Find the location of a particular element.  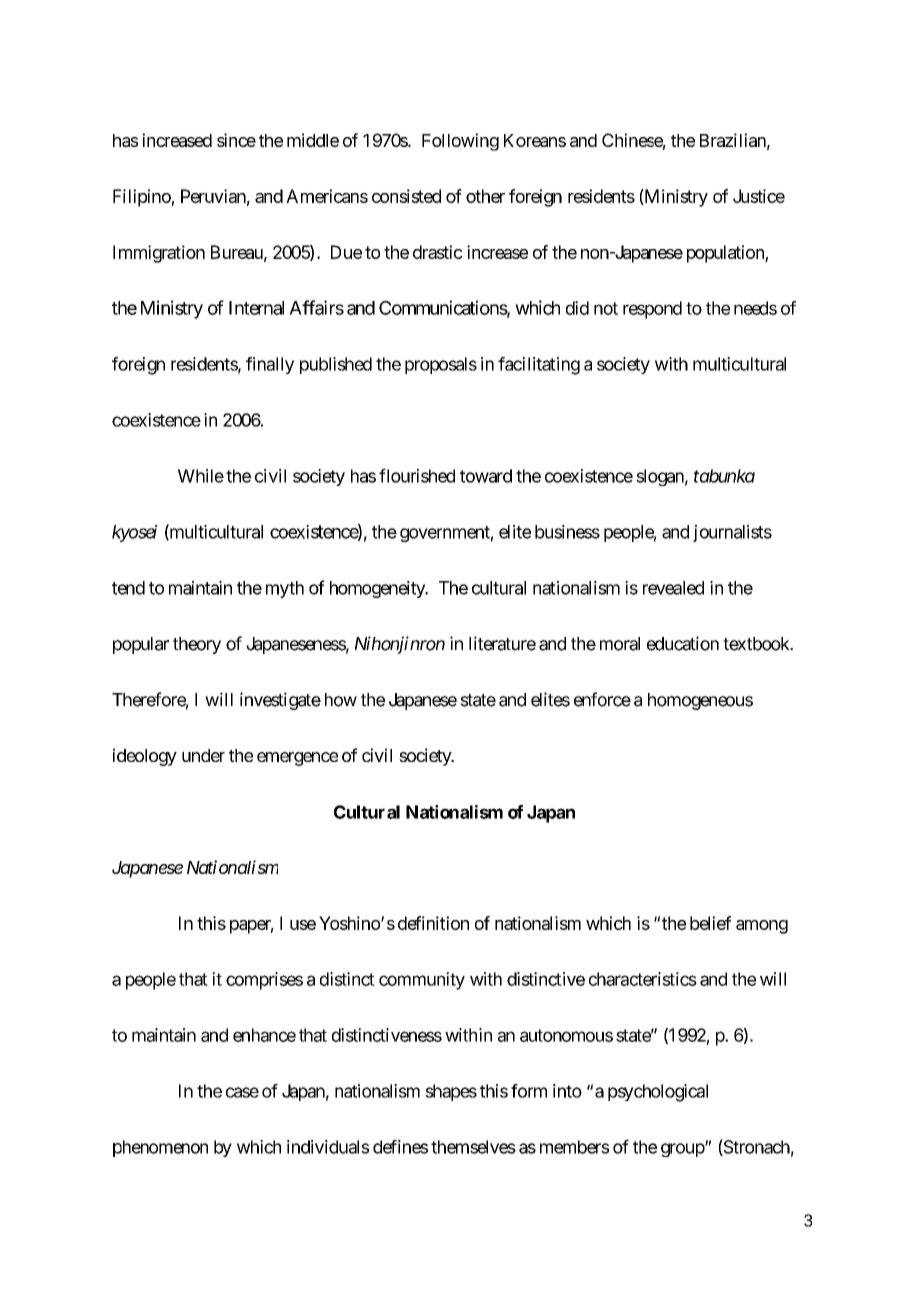

definition is located at coordinates (433, 923).
